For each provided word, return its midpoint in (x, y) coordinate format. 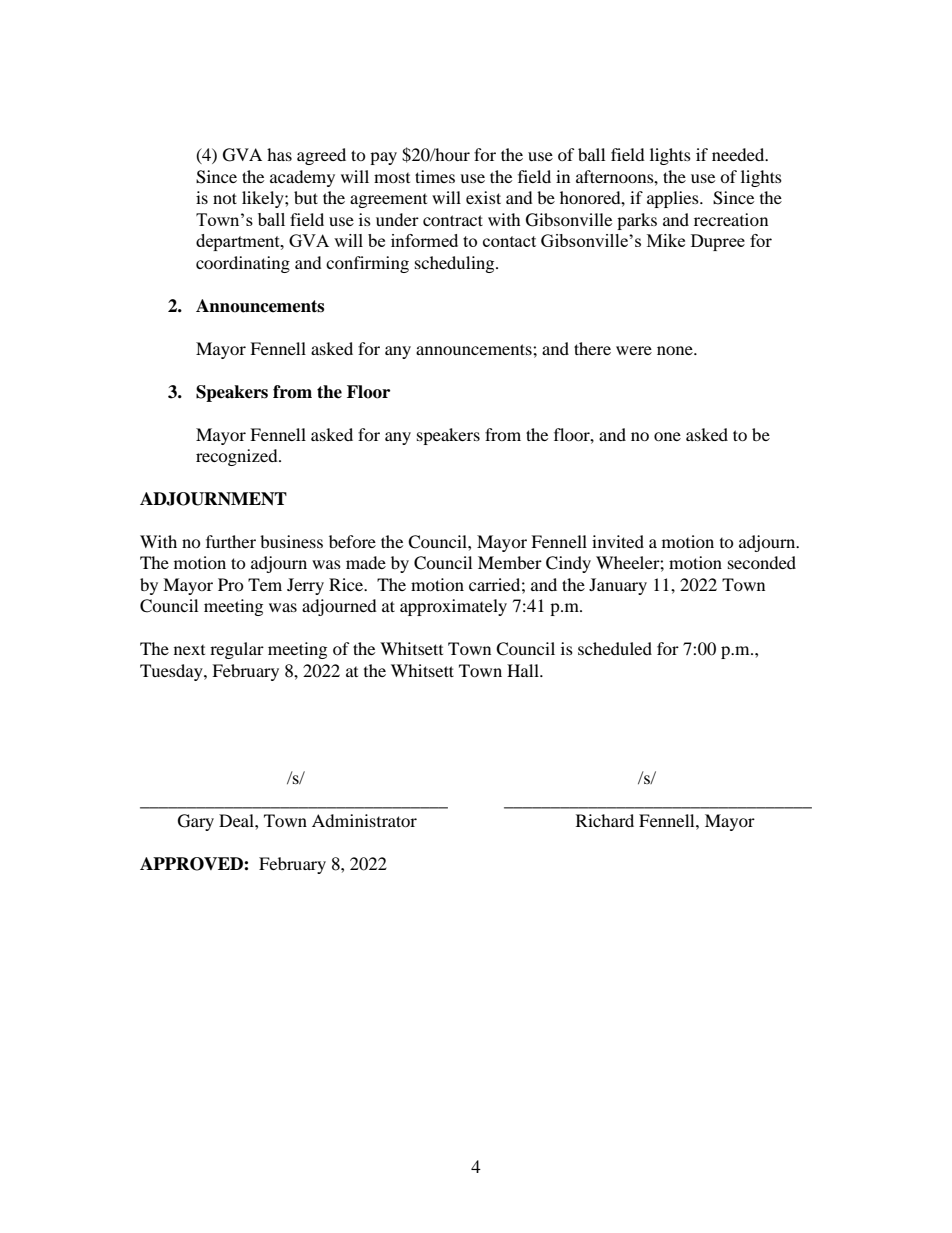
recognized (238, 457)
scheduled (615, 648)
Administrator (364, 820)
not (225, 198)
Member (510, 562)
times (435, 176)
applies (674, 199)
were (634, 350)
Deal (237, 820)
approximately (453, 607)
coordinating (243, 264)
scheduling (456, 264)
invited (618, 541)
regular (237, 650)
